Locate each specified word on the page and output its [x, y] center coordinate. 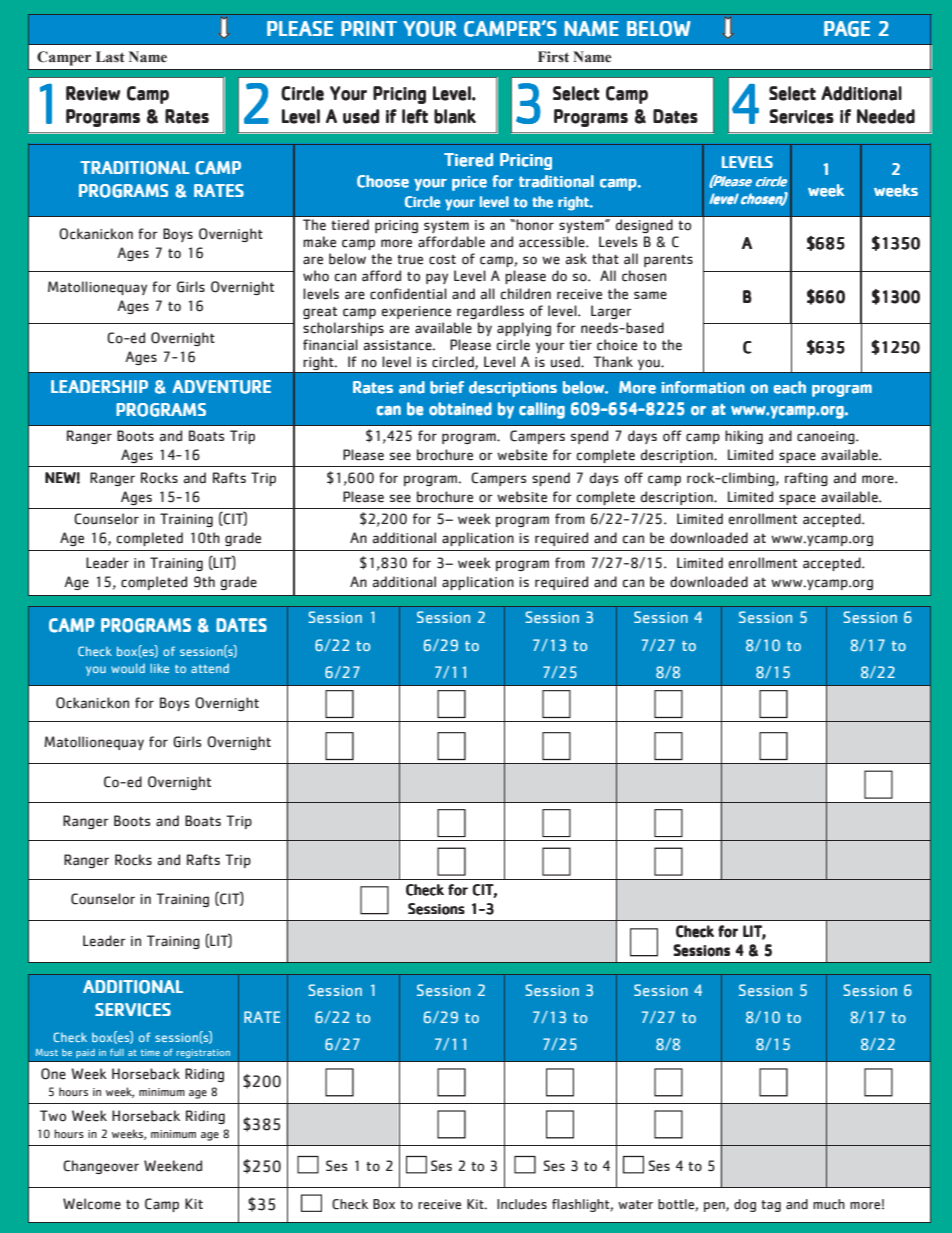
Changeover [101, 1167]
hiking [744, 437]
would [128, 668]
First [553, 56]
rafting [806, 479]
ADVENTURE [221, 387]
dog [745, 1205]
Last [110, 57]
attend [210, 668]
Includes [522, 1204]
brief [447, 387]
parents [668, 261]
